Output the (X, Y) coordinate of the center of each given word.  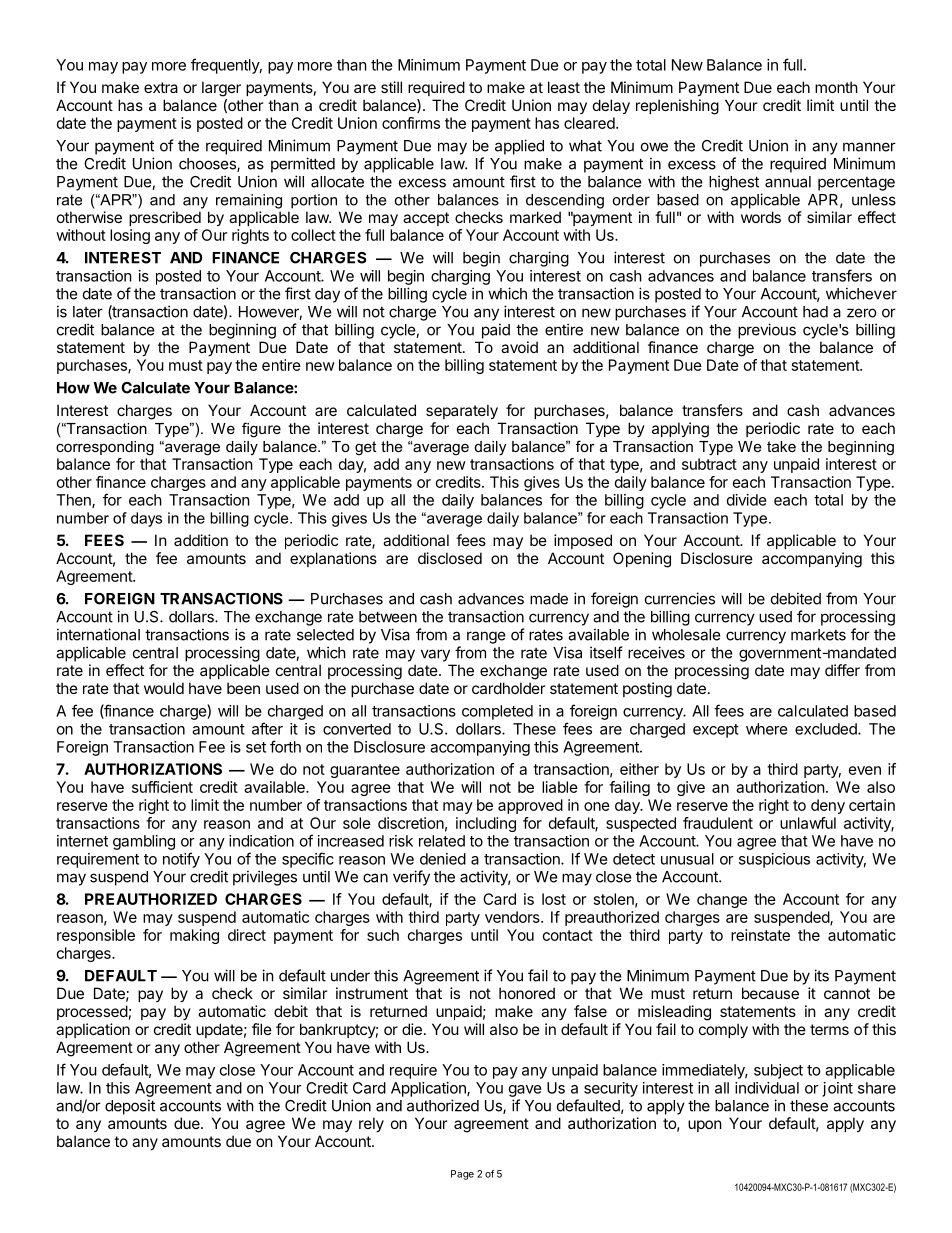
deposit (130, 1107)
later (88, 312)
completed (497, 712)
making (194, 936)
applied (519, 147)
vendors (513, 917)
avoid (519, 347)
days (146, 519)
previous (767, 331)
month (836, 87)
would (164, 688)
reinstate (760, 935)
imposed (583, 541)
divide (747, 500)
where (767, 729)
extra (161, 87)
